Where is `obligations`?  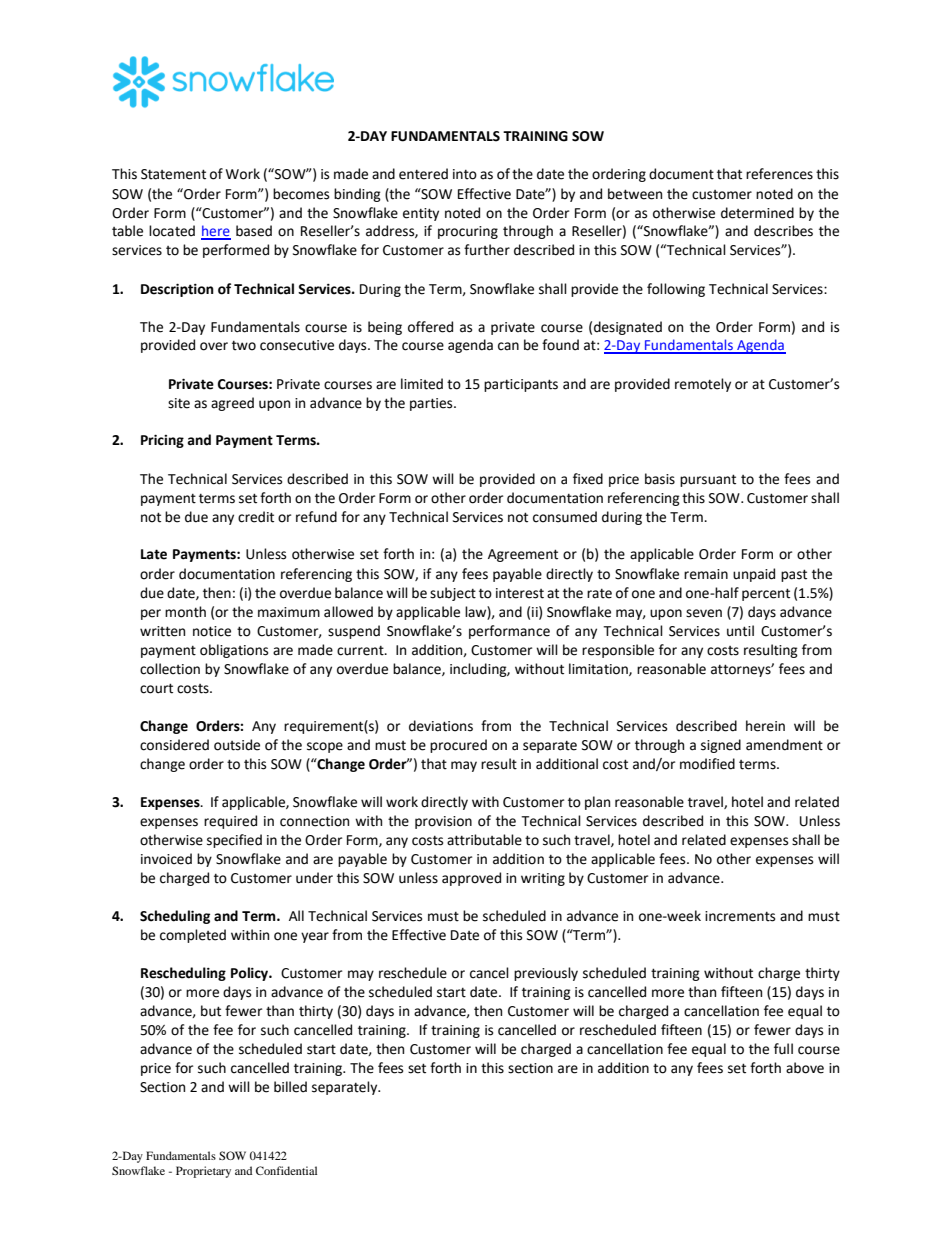 obligations is located at coordinates (234, 651).
